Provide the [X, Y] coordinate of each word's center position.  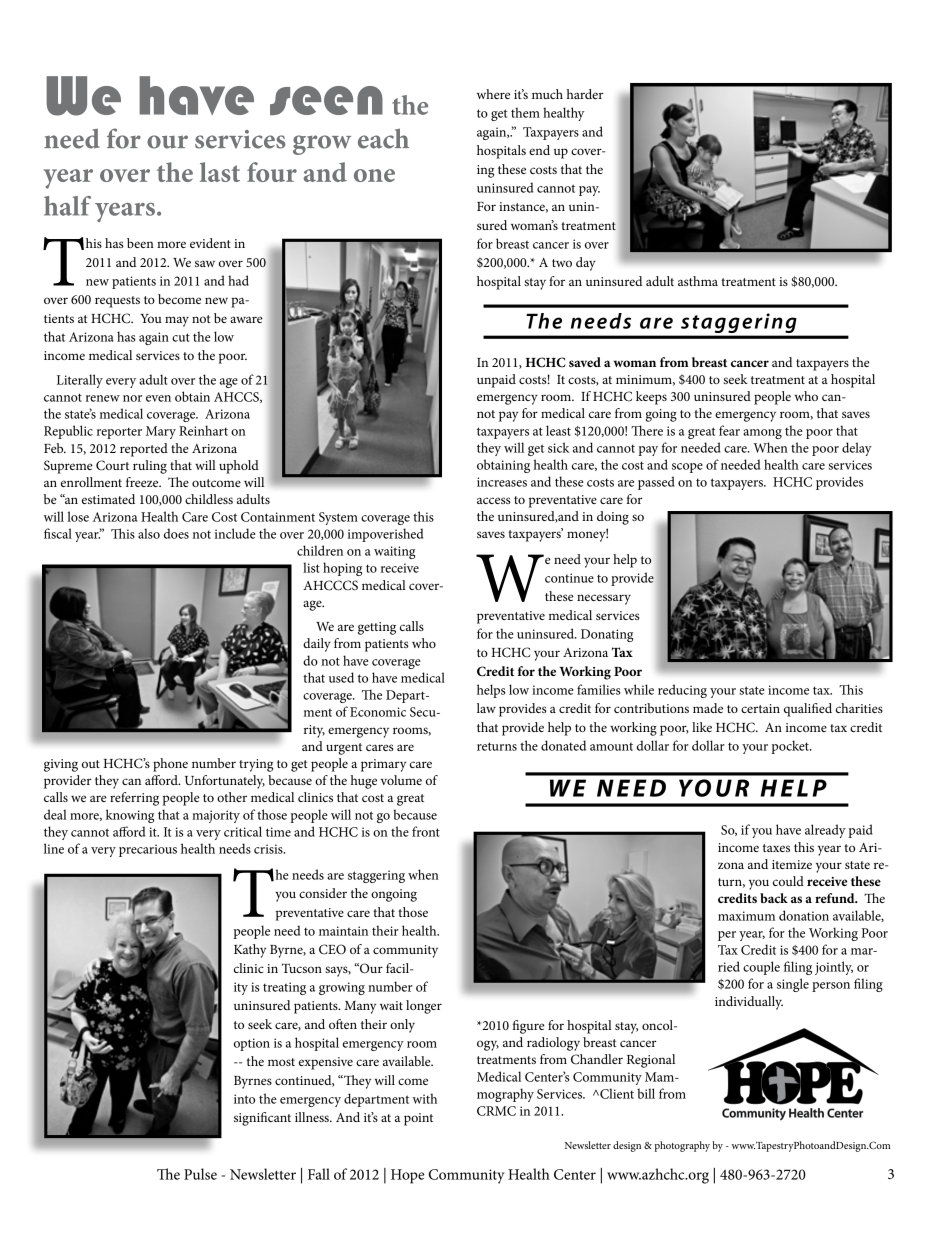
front [426, 831]
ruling [150, 467]
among [762, 434]
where [493, 94]
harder [585, 94]
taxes [776, 848]
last [220, 172]
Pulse [200, 1174]
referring [134, 799]
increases [502, 482]
